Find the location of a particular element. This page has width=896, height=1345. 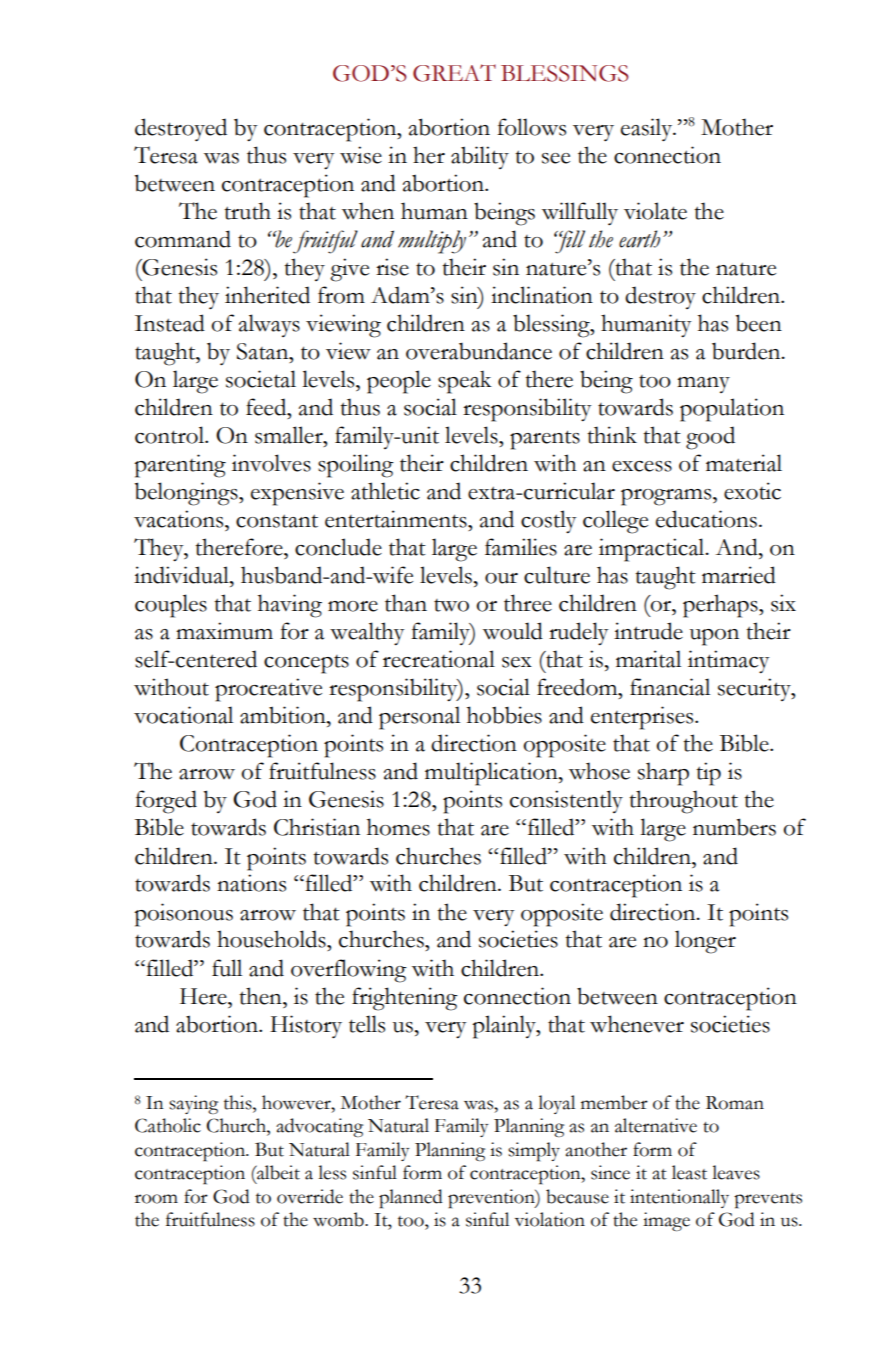

upon is located at coordinates (714, 637).
